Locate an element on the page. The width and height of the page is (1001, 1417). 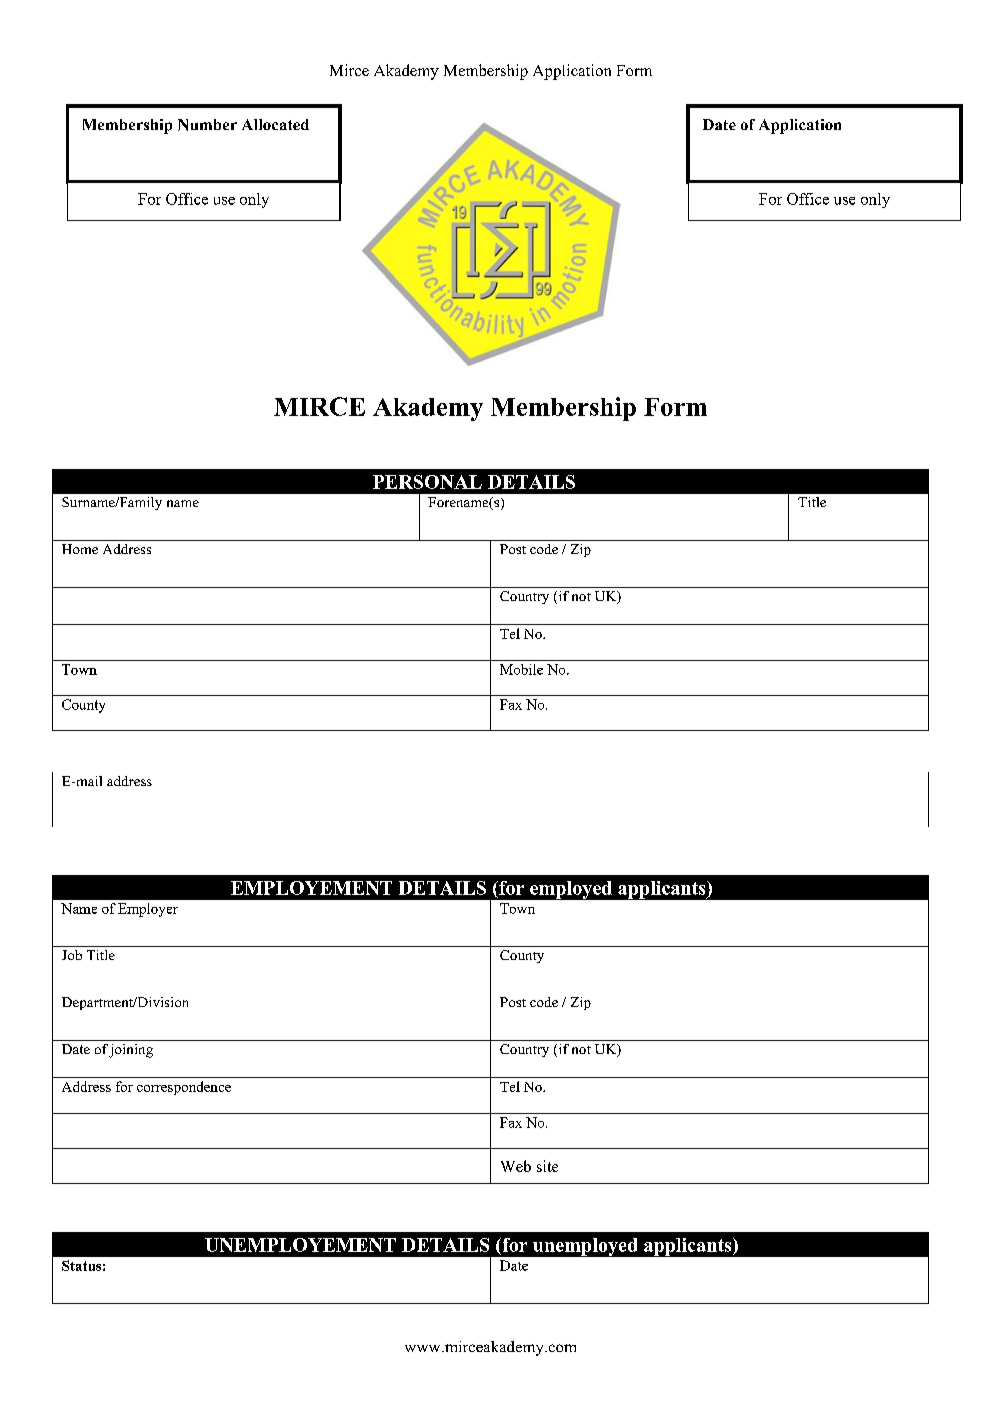
Number is located at coordinates (207, 125).
